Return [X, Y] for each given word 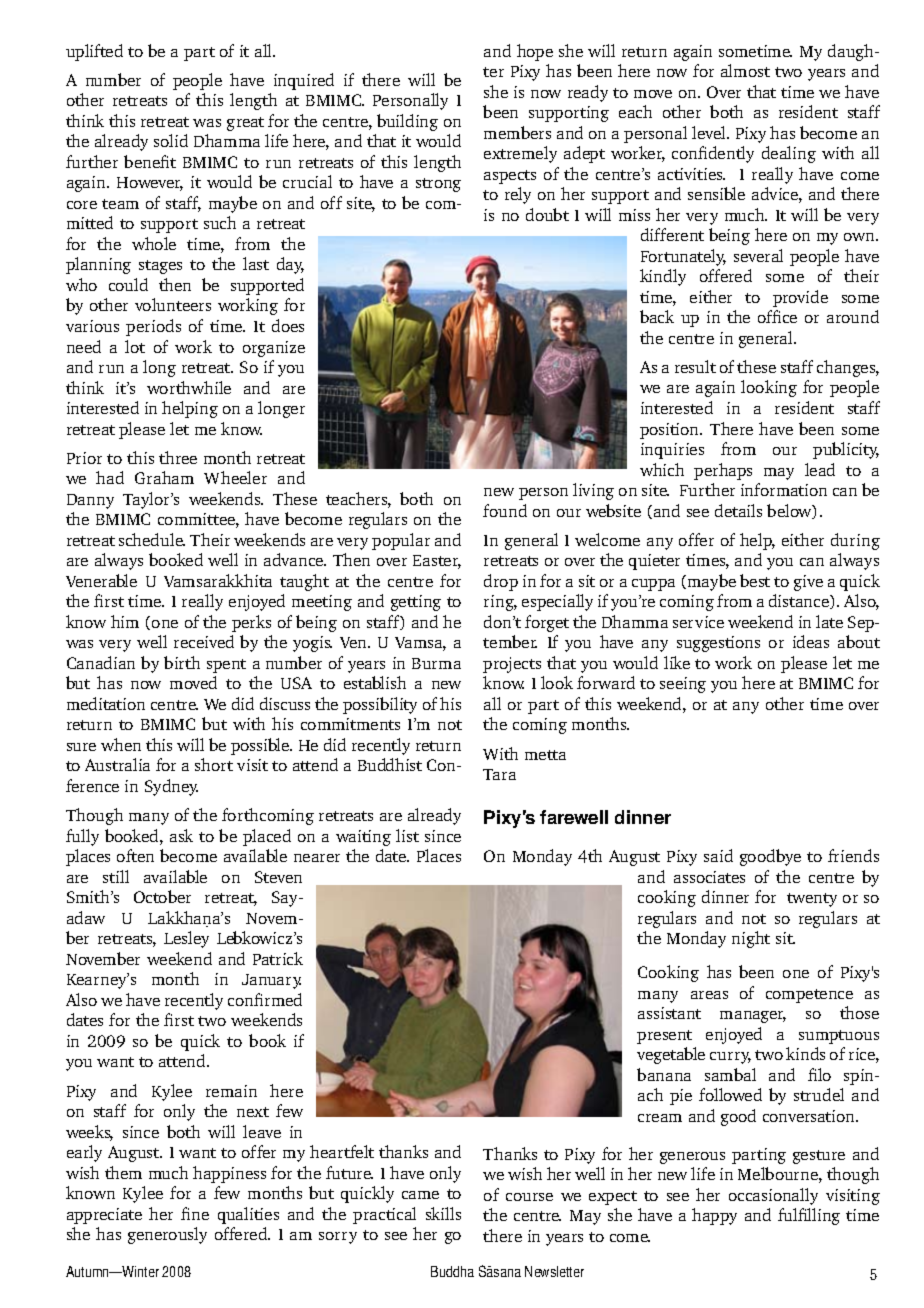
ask [181, 835]
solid [171, 140]
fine [195, 1213]
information [784, 489]
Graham [164, 477]
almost [745, 70]
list [407, 835]
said [718, 855]
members [517, 132]
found [505, 510]
